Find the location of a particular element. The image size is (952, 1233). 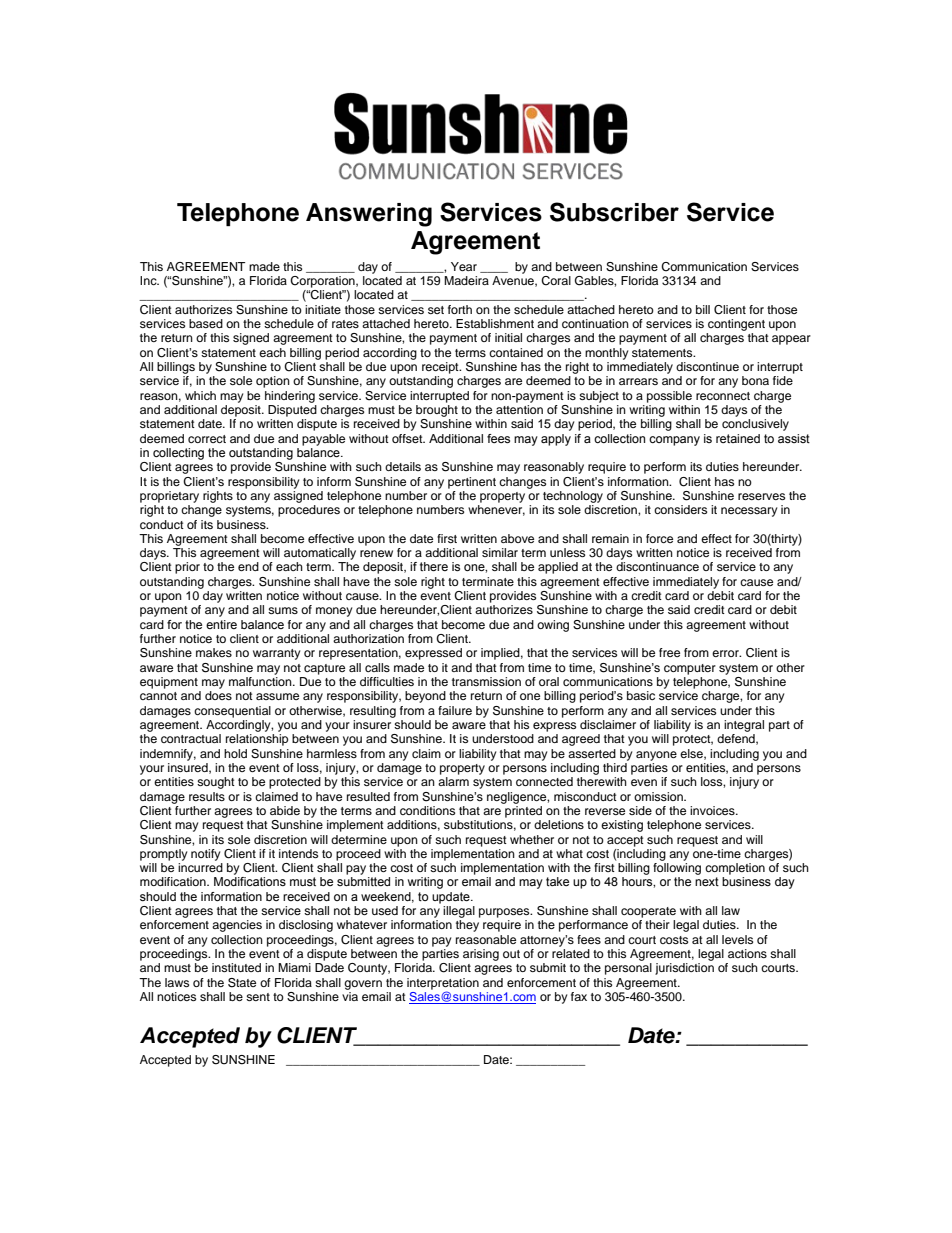

Answering is located at coordinates (369, 215).
